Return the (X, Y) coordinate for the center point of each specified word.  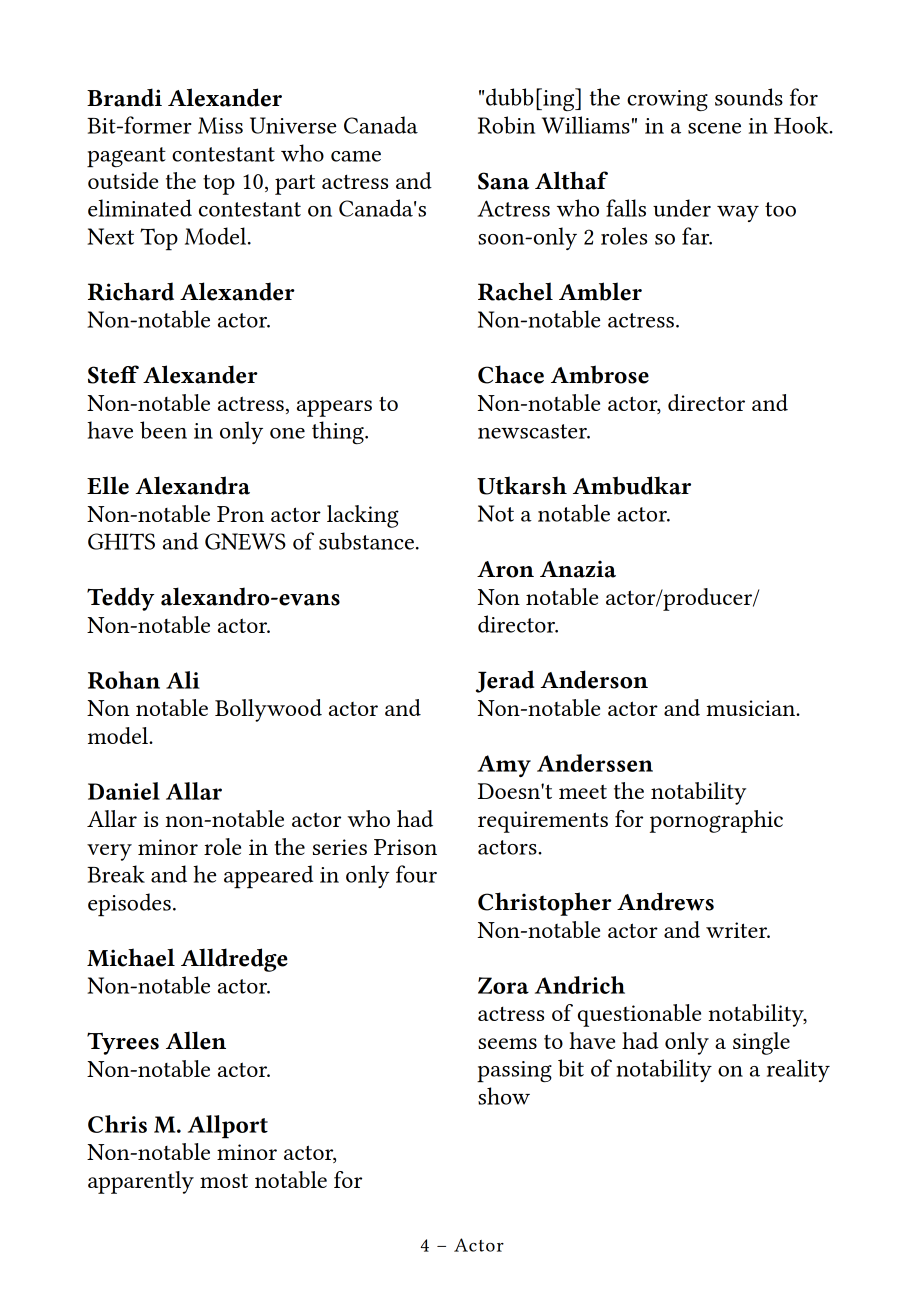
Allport (228, 1127)
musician (752, 708)
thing (339, 432)
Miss (220, 125)
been (163, 430)
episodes (129, 905)
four (416, 874)
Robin (506, 125)
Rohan (124, 680)
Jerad (505, 681)
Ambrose (600, 374)
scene (714, 128)
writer (738, 930)
